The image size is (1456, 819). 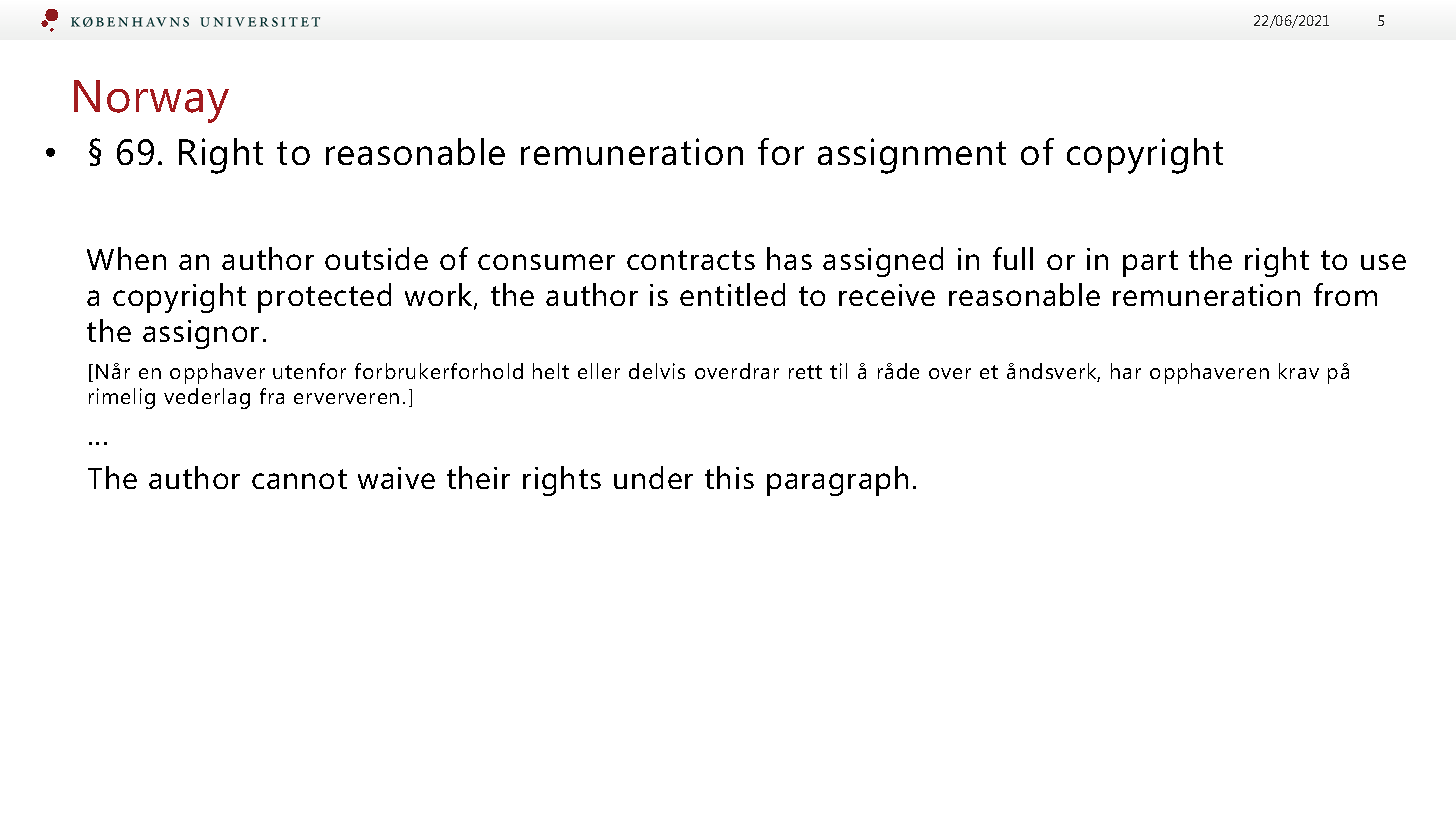 I want to click on full, so click(x=1013, y=258).
